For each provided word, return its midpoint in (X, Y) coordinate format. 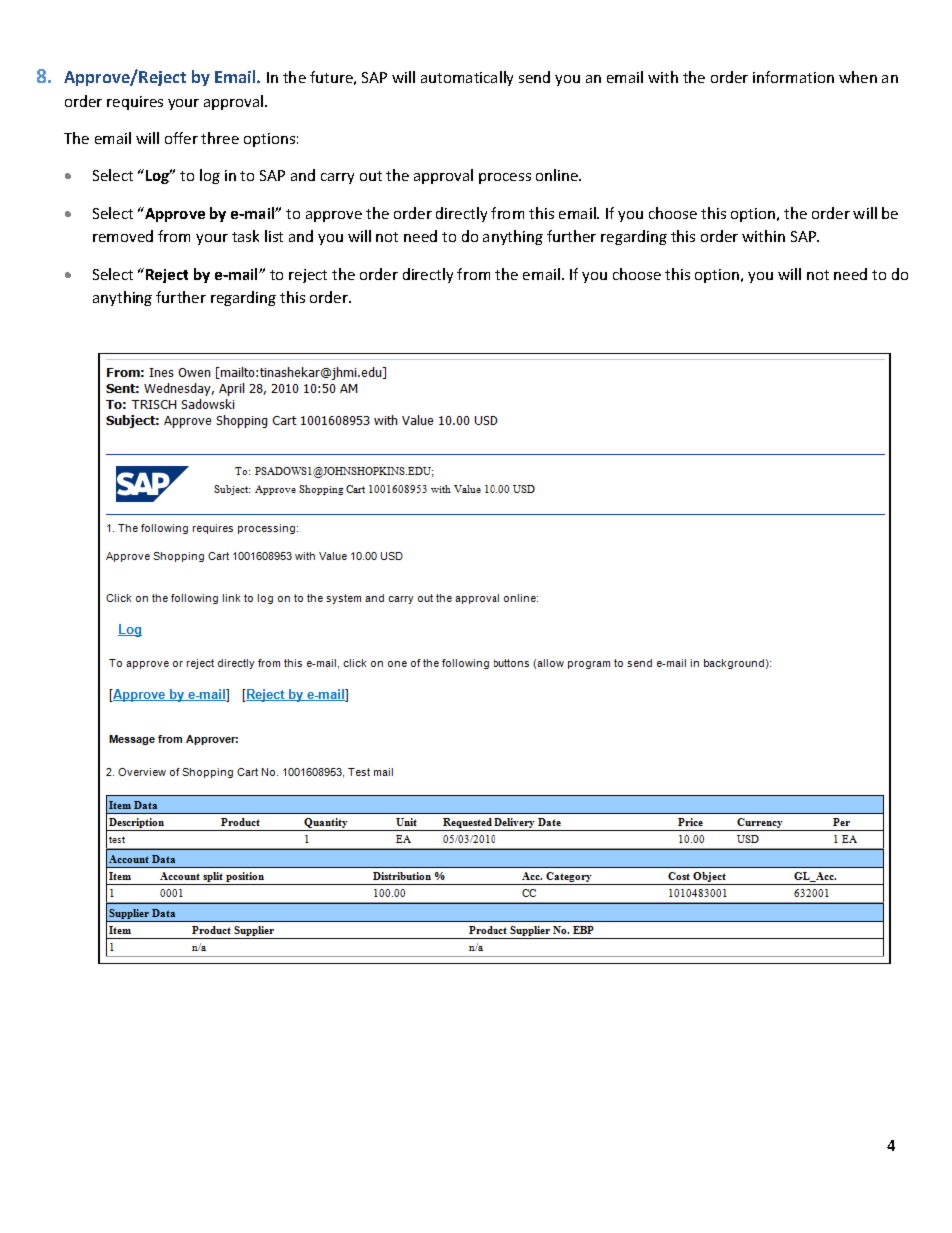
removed (123, 236)
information (793, 77)
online (558, 175)
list (274, 236)
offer (181, 138)
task (245, 236)
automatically (467, 78)
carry (337, 178)
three (220, 138)
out (371, 176)
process (505, 178)
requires (135, 103)
